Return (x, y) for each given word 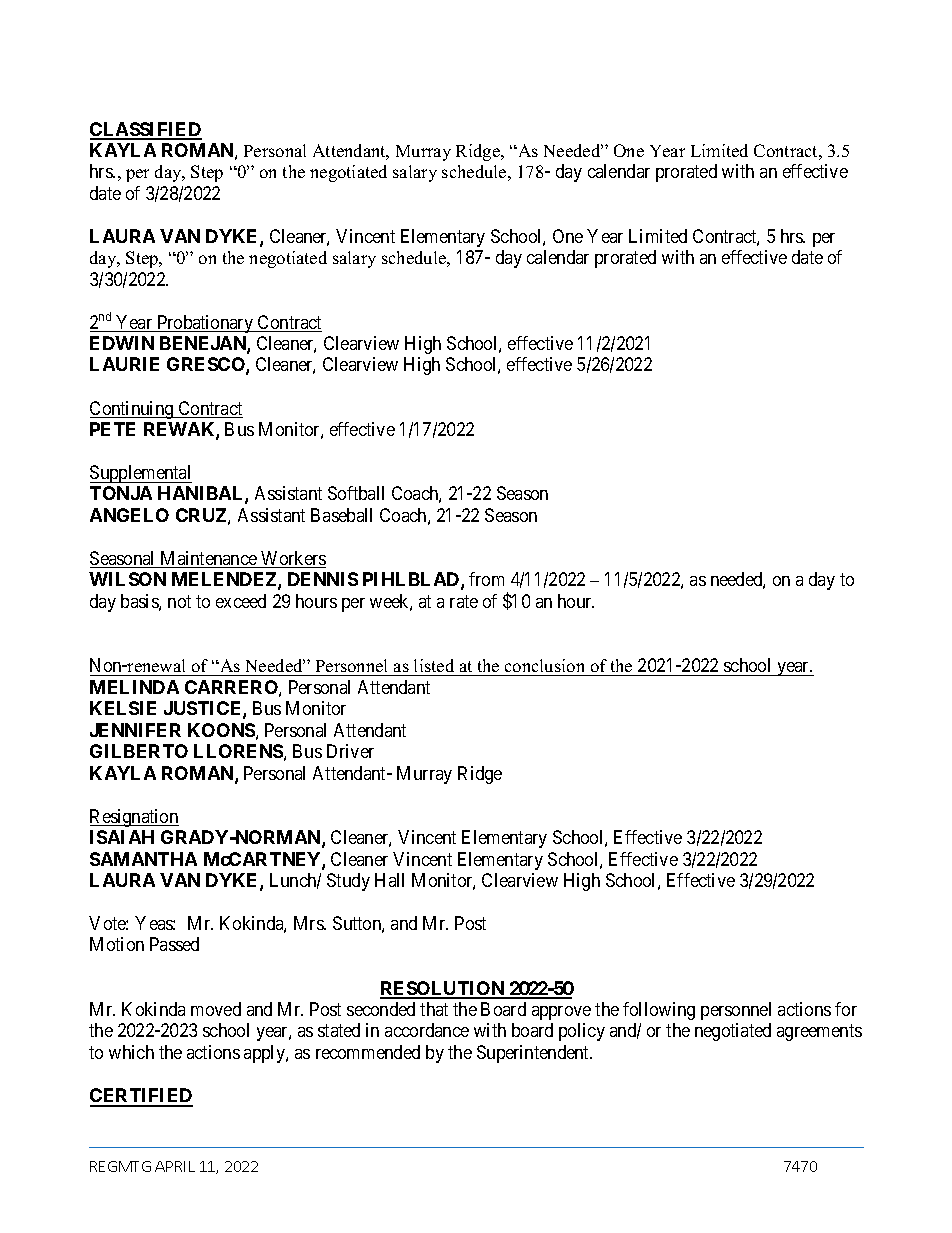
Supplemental (141, 474)
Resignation (134, 818)
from (486, 579)
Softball (356, 493)
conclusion (544, 665)
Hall (389, 880)
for (846, 1009)
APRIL (175, 1166)
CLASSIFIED (146, 130)
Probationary (205, 324)
